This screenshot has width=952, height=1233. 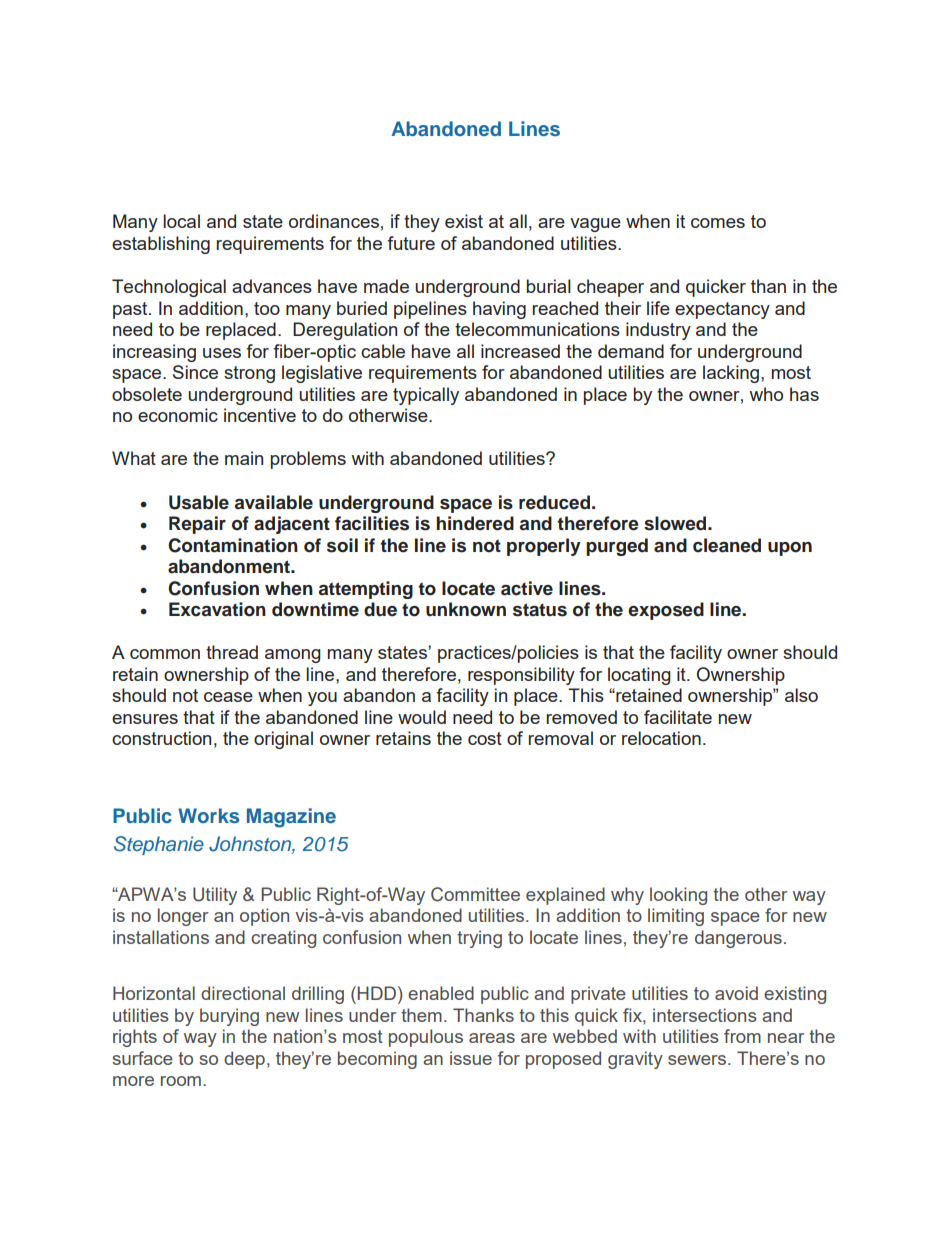 What do you see at coordinates (466, 609) in the screenshot?
I see `unknown` at bounding box center [466, 609].
